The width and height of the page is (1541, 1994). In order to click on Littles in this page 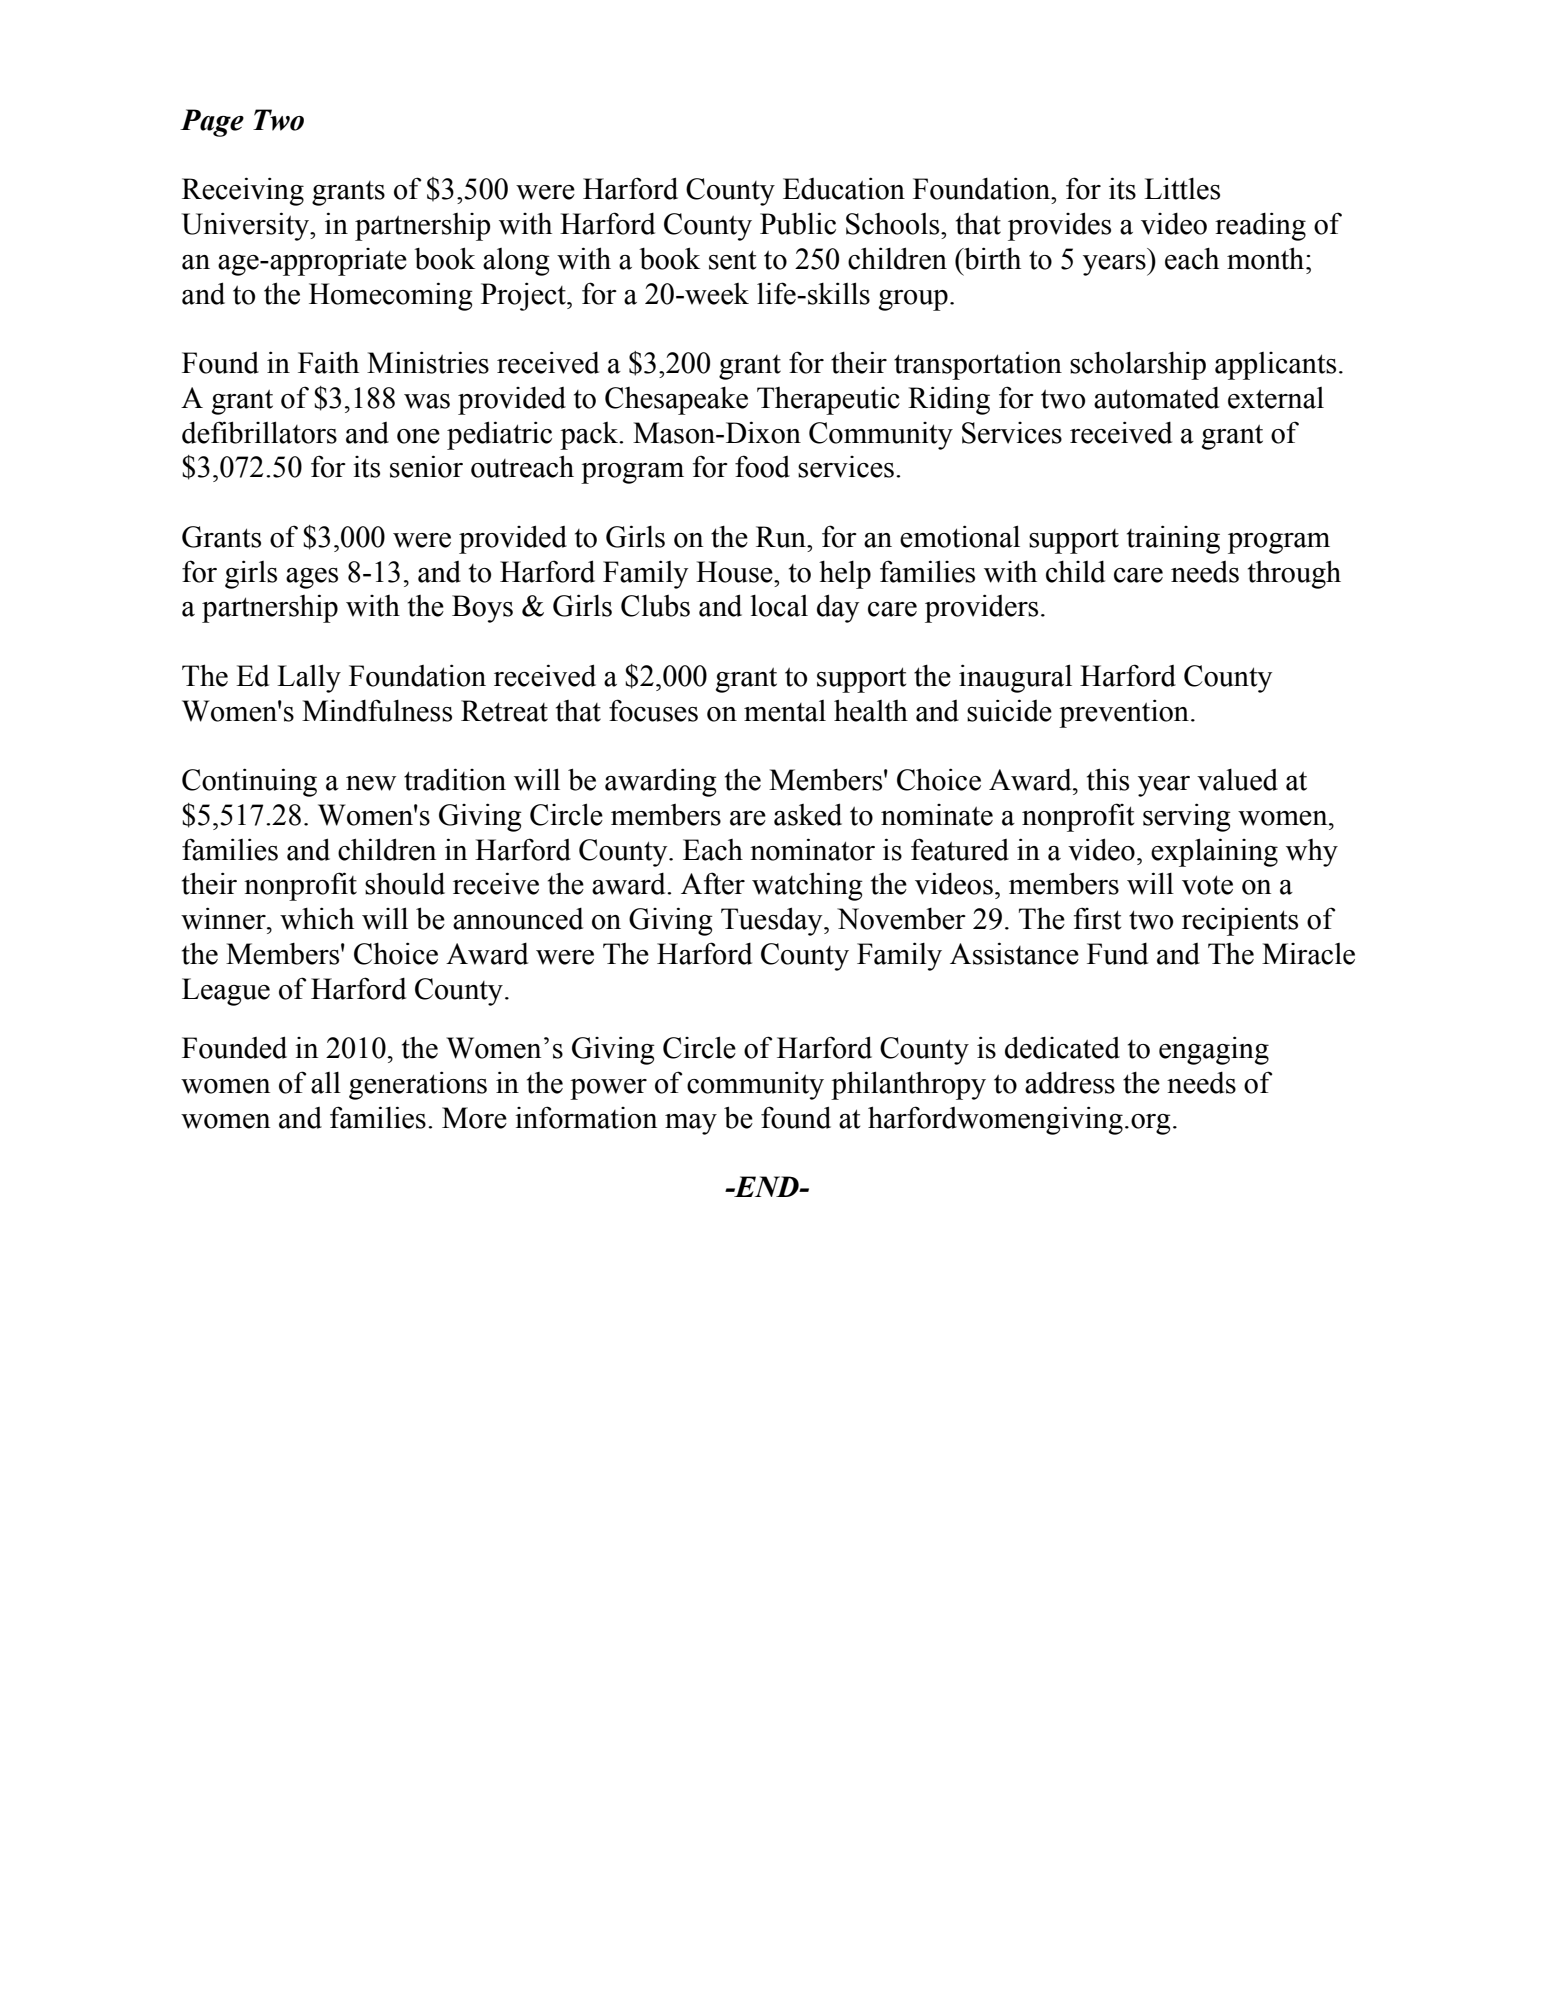, I will do `click(1182, 188)`.
